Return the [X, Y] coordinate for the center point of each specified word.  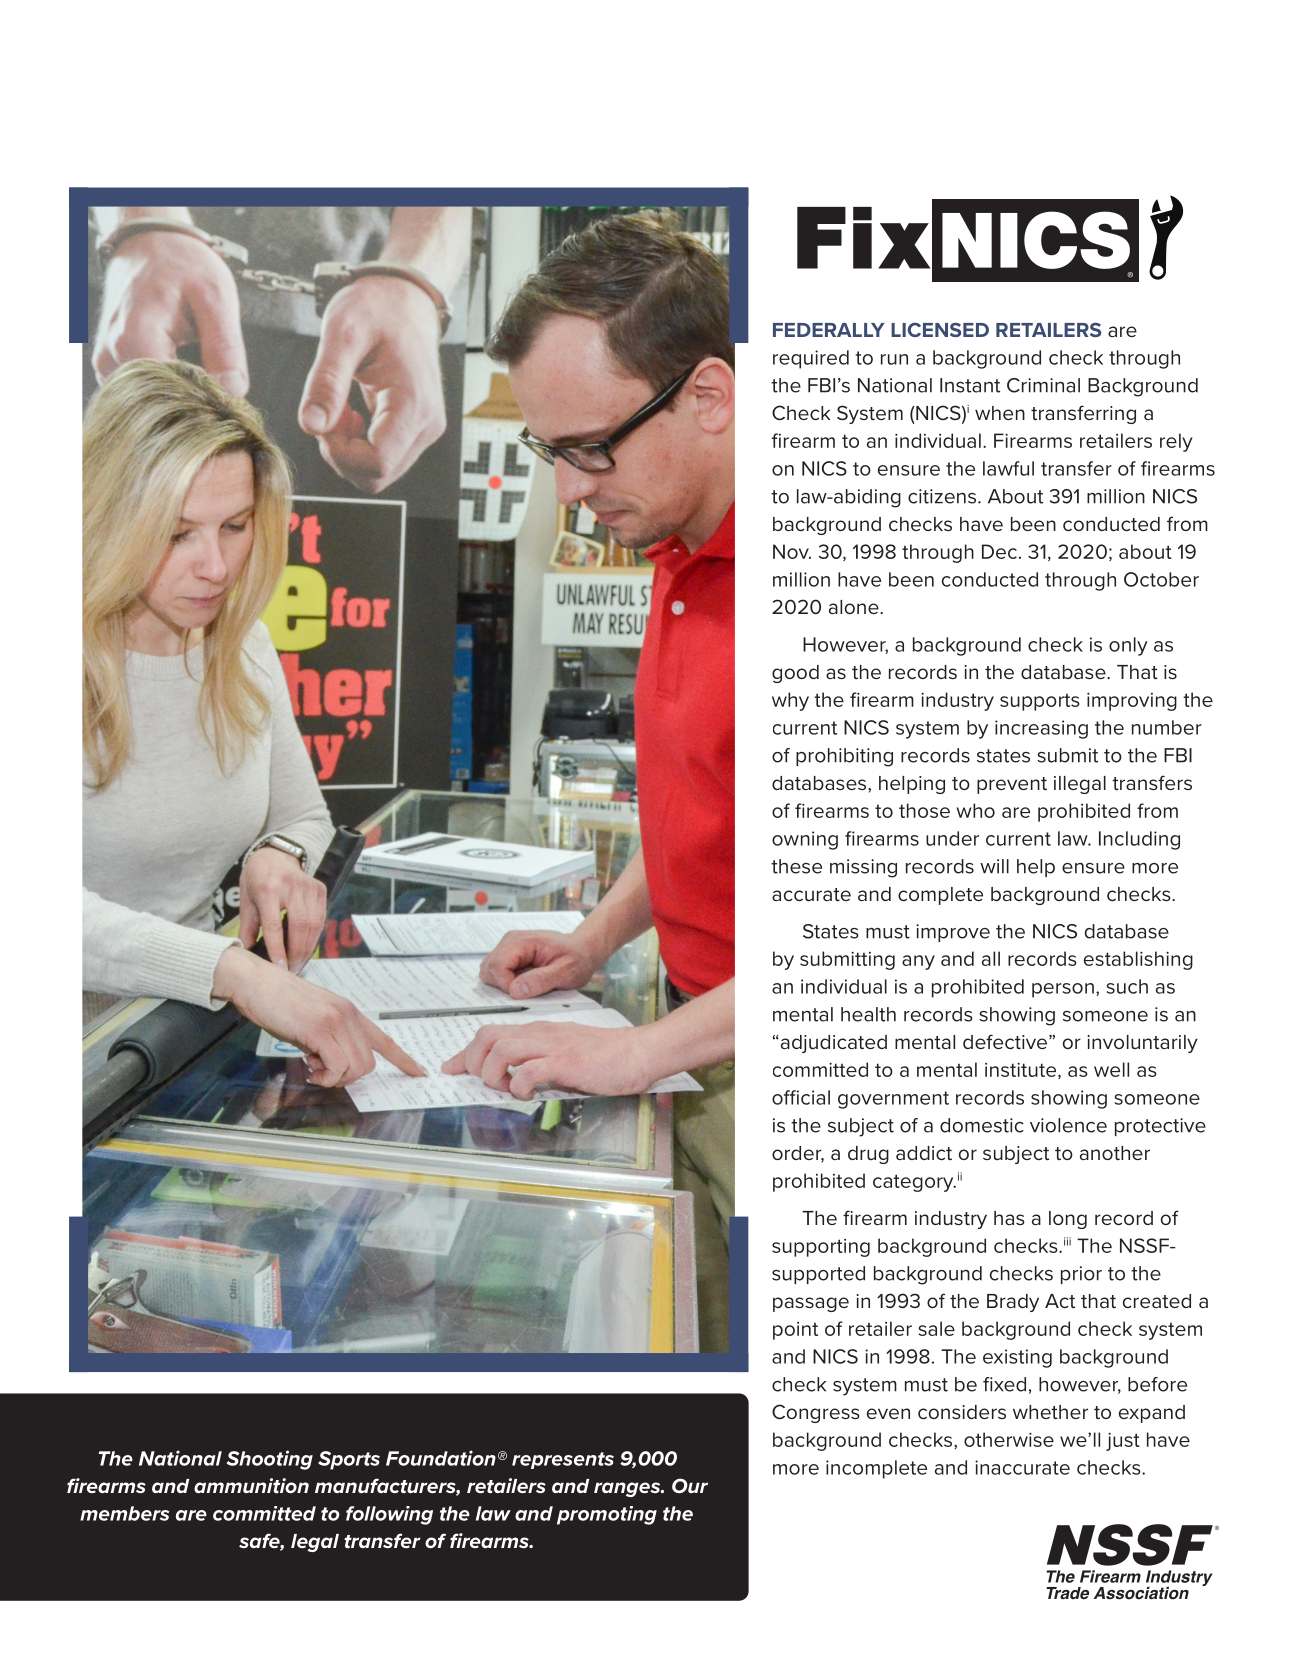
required [811, 359]
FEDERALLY [829, 330]
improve [953, 933]
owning [805, 840]
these [796, 866]
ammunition [251, 1485]
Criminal [1043, 385]
